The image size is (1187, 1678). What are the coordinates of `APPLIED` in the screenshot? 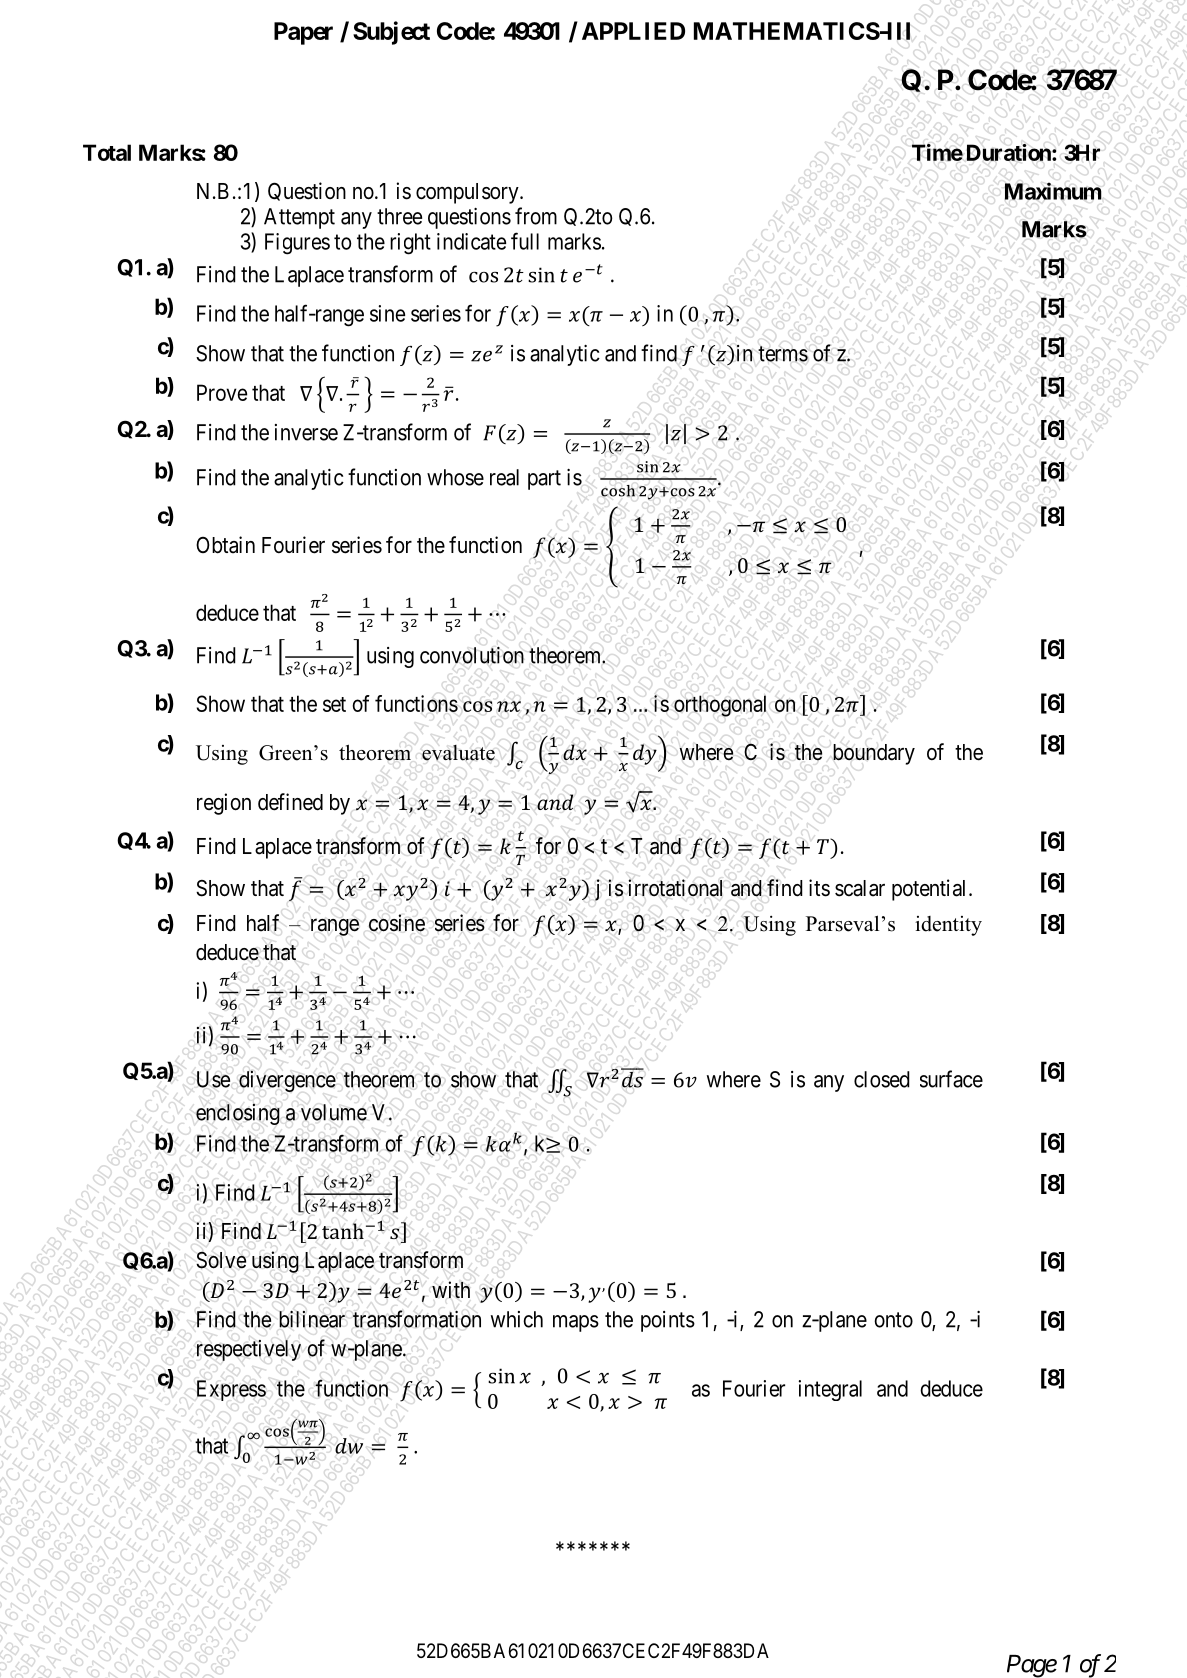 It's located at (633, 31).
